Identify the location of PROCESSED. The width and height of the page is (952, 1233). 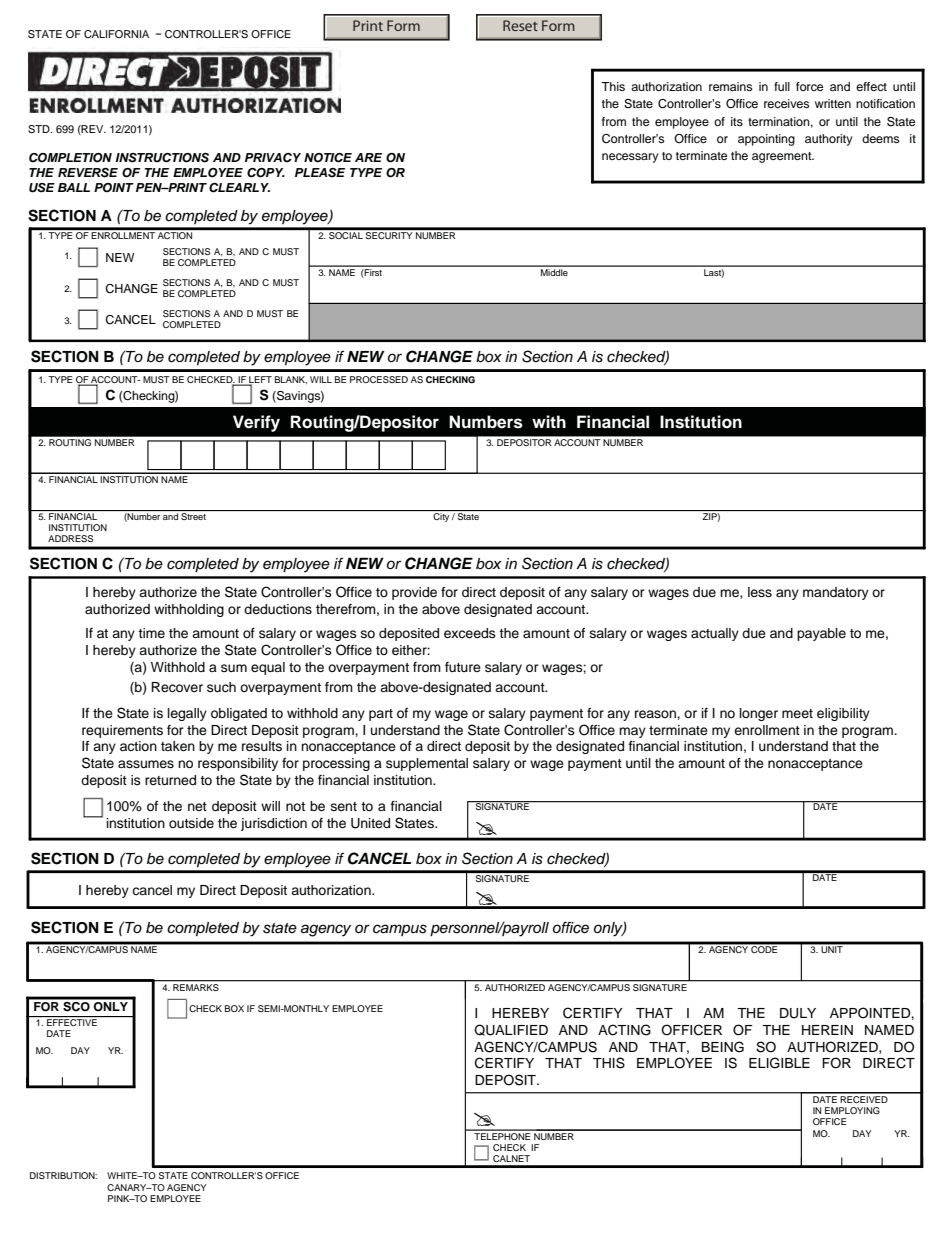
(379, 379).
